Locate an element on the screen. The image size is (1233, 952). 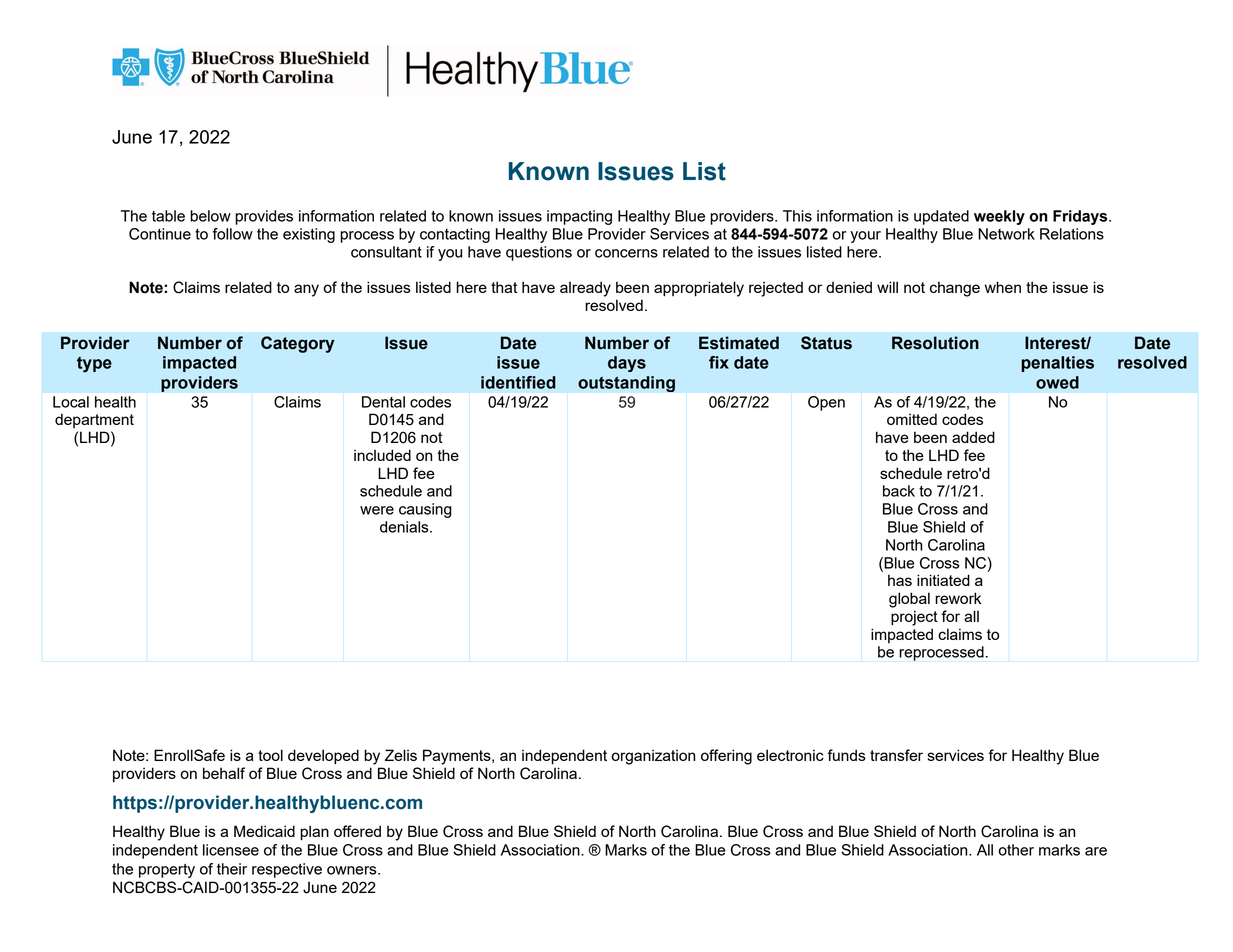
impacting is located at coordinates (579, 217).
